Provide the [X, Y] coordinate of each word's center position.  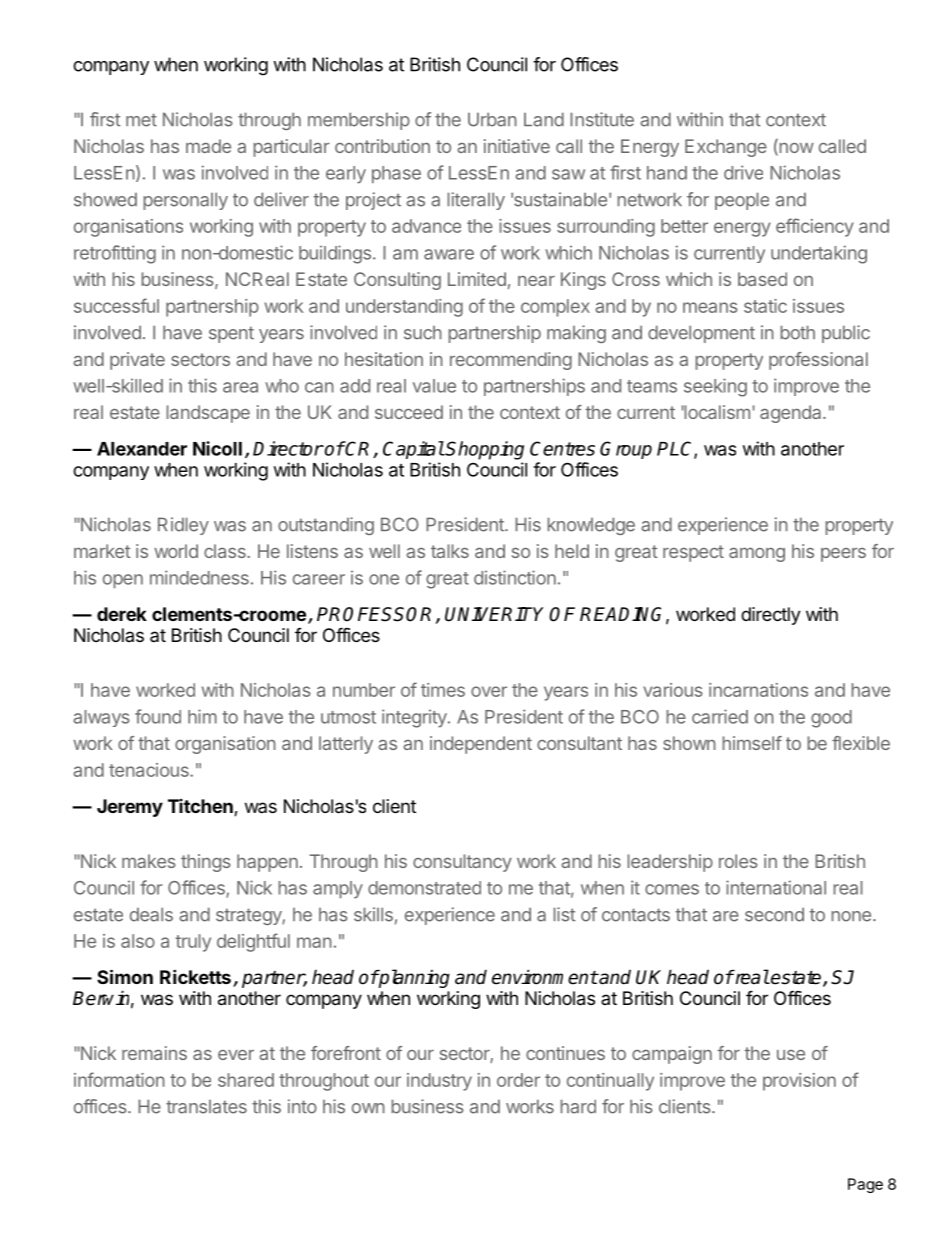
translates [206, 1107]
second [774, 914]
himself [752, 743]
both [798, 332]
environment [545, 977]
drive [743, 172]
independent [481, 745]
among [757, 554]
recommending [511, 361]
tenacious [150, 770]
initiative [517, 146]
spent [231, 334]
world [176, 551]
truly [193, 943]
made [208, 146]
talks [450, 551]
